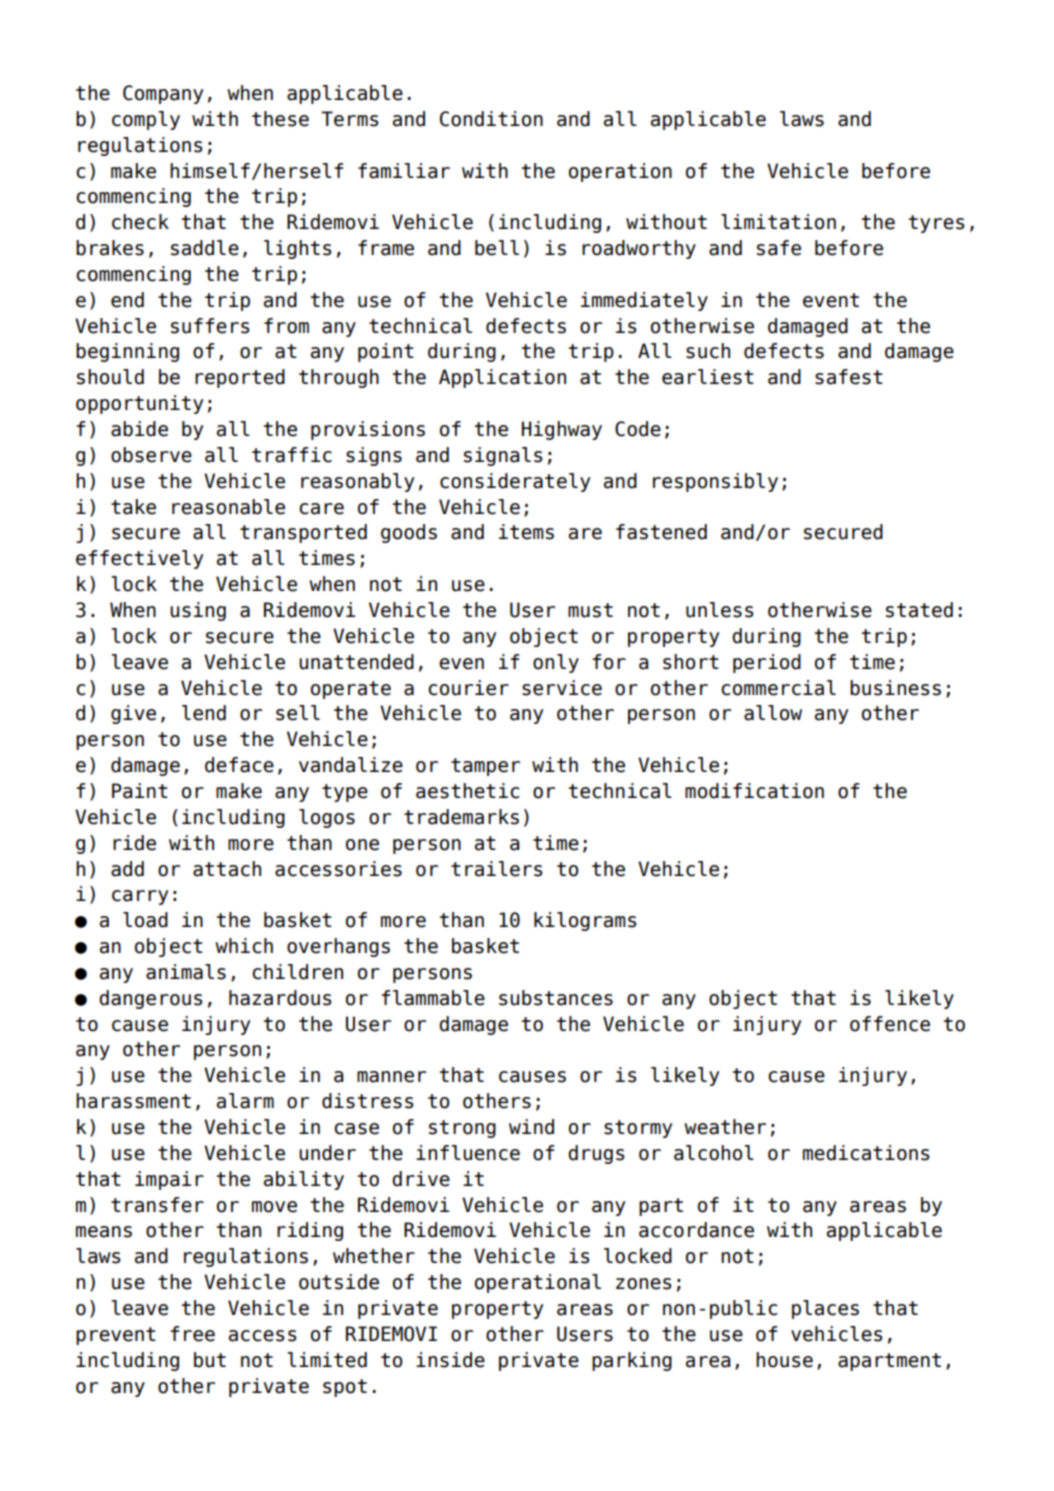 Image resolution: width=1054 pixels, height=1491 pixels. Describe the element at coordinates (526, 532) in the page. I see `items` at that location.
